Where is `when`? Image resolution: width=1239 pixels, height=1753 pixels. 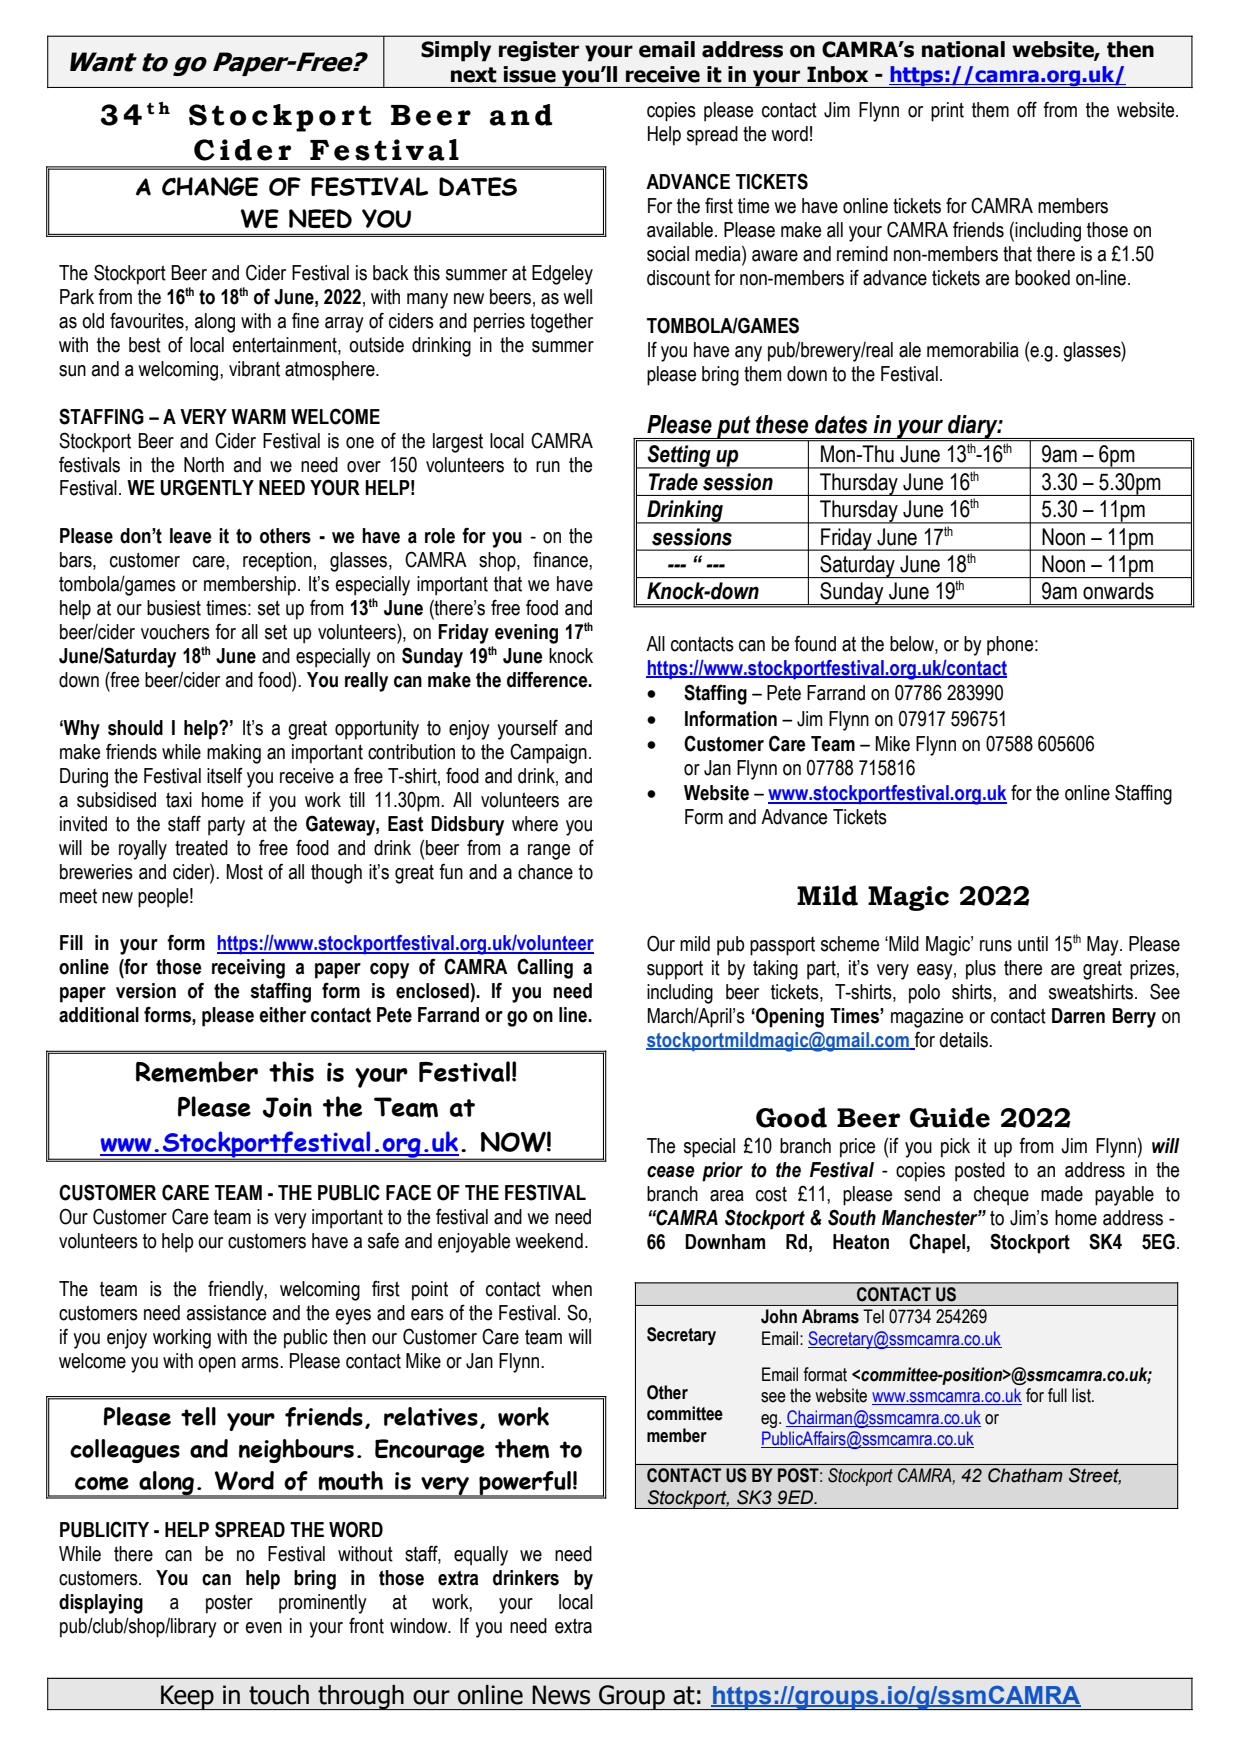 when is located at coordinates (572, 1289).
